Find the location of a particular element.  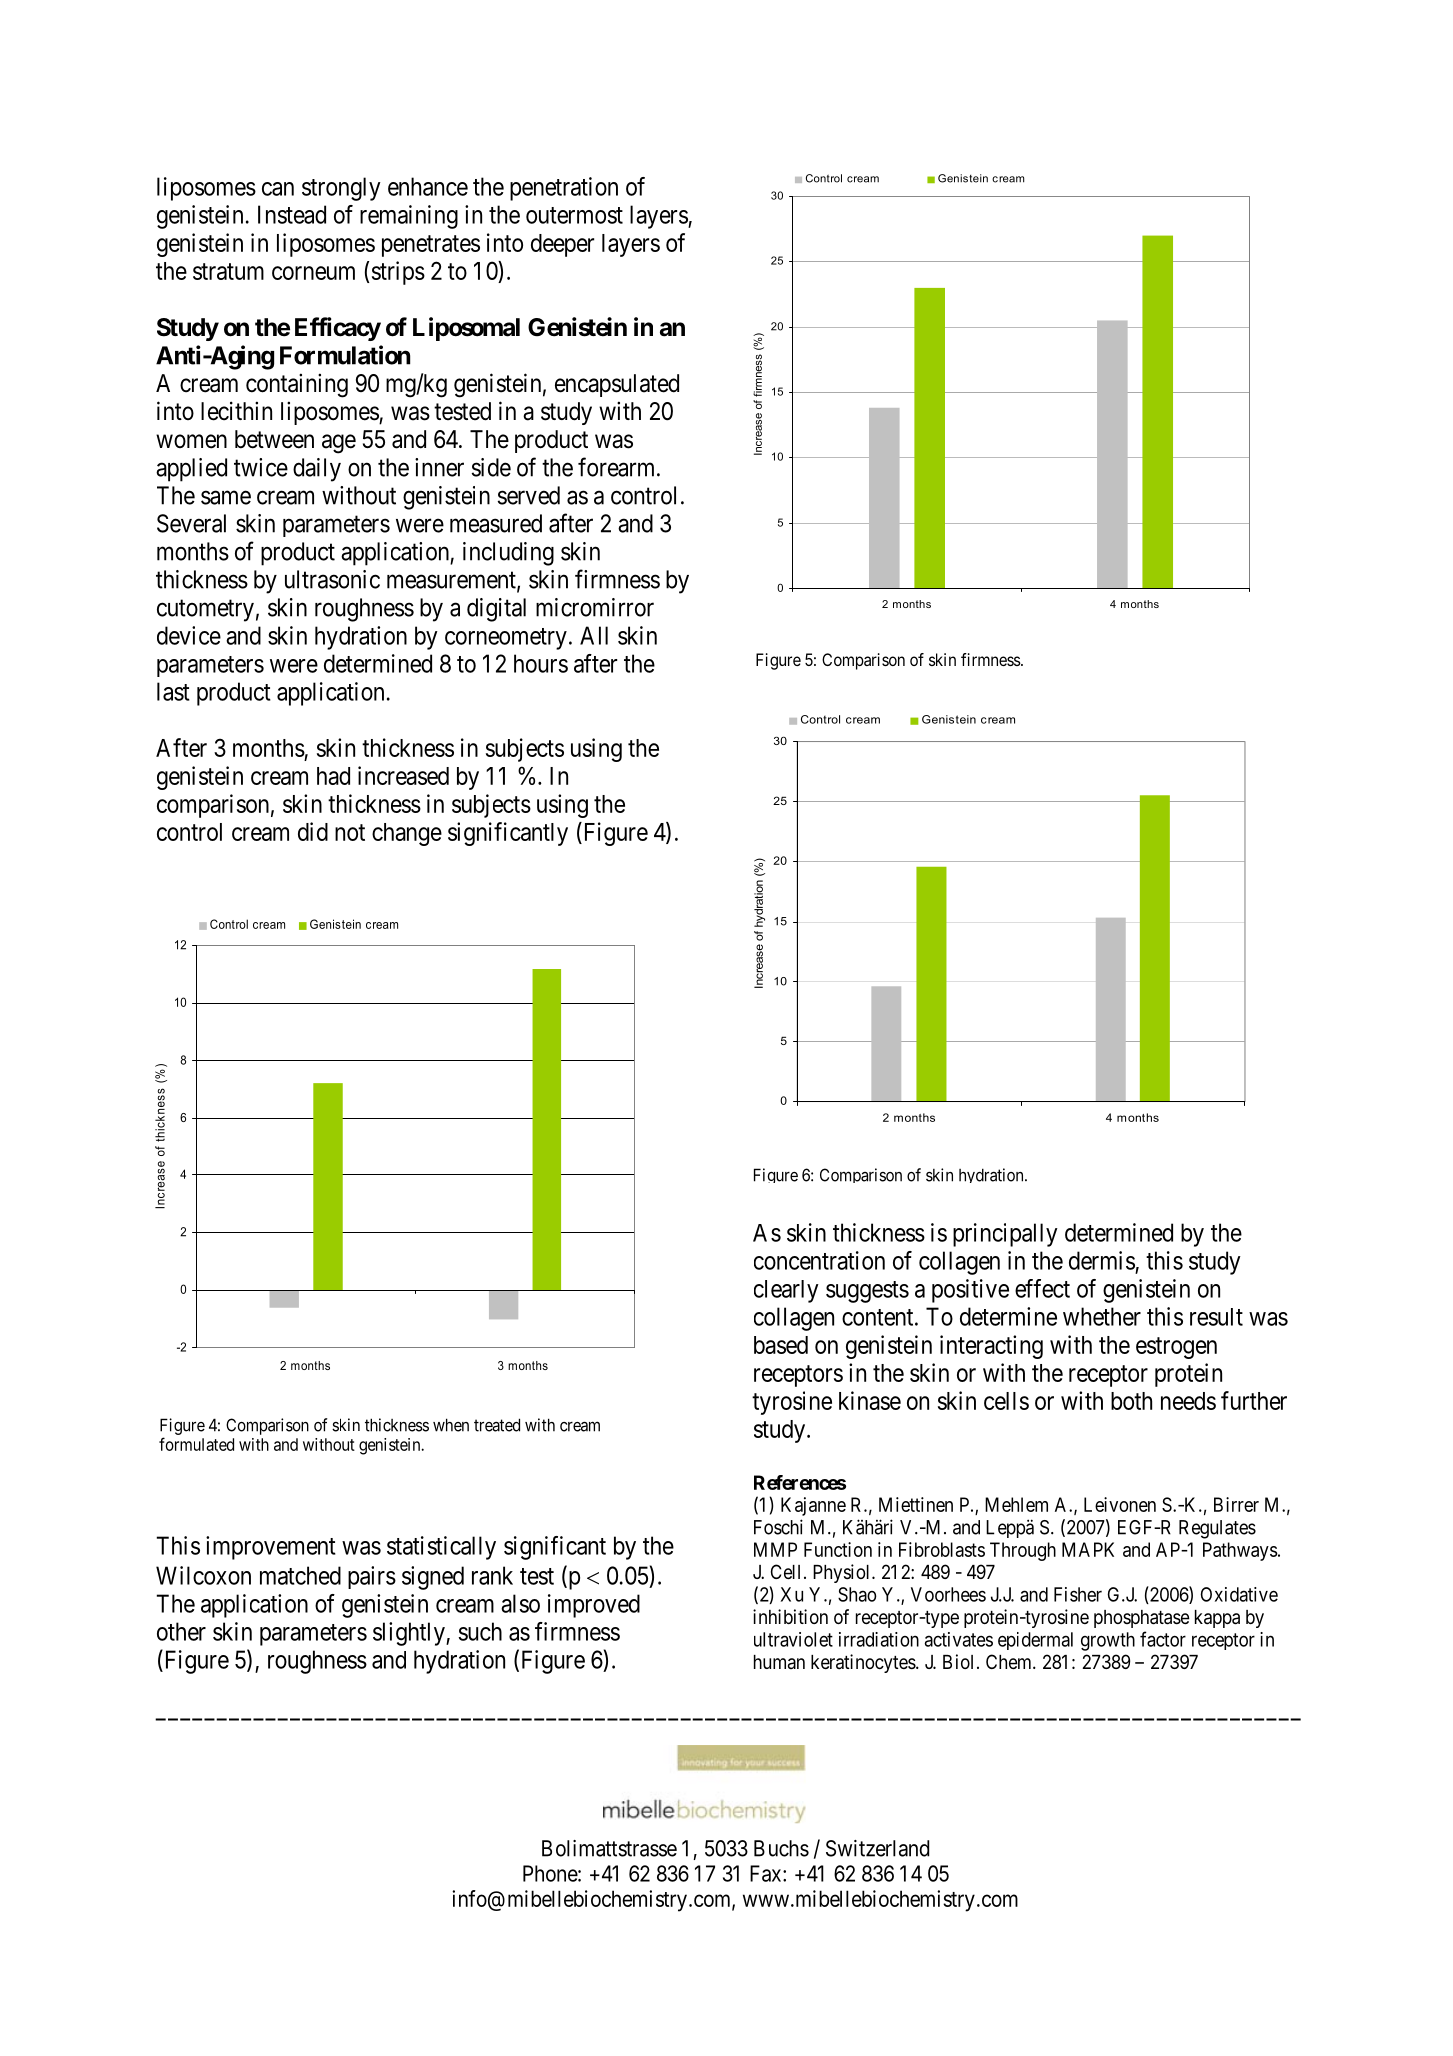

Fax is located at coordinates (767, 1873).
